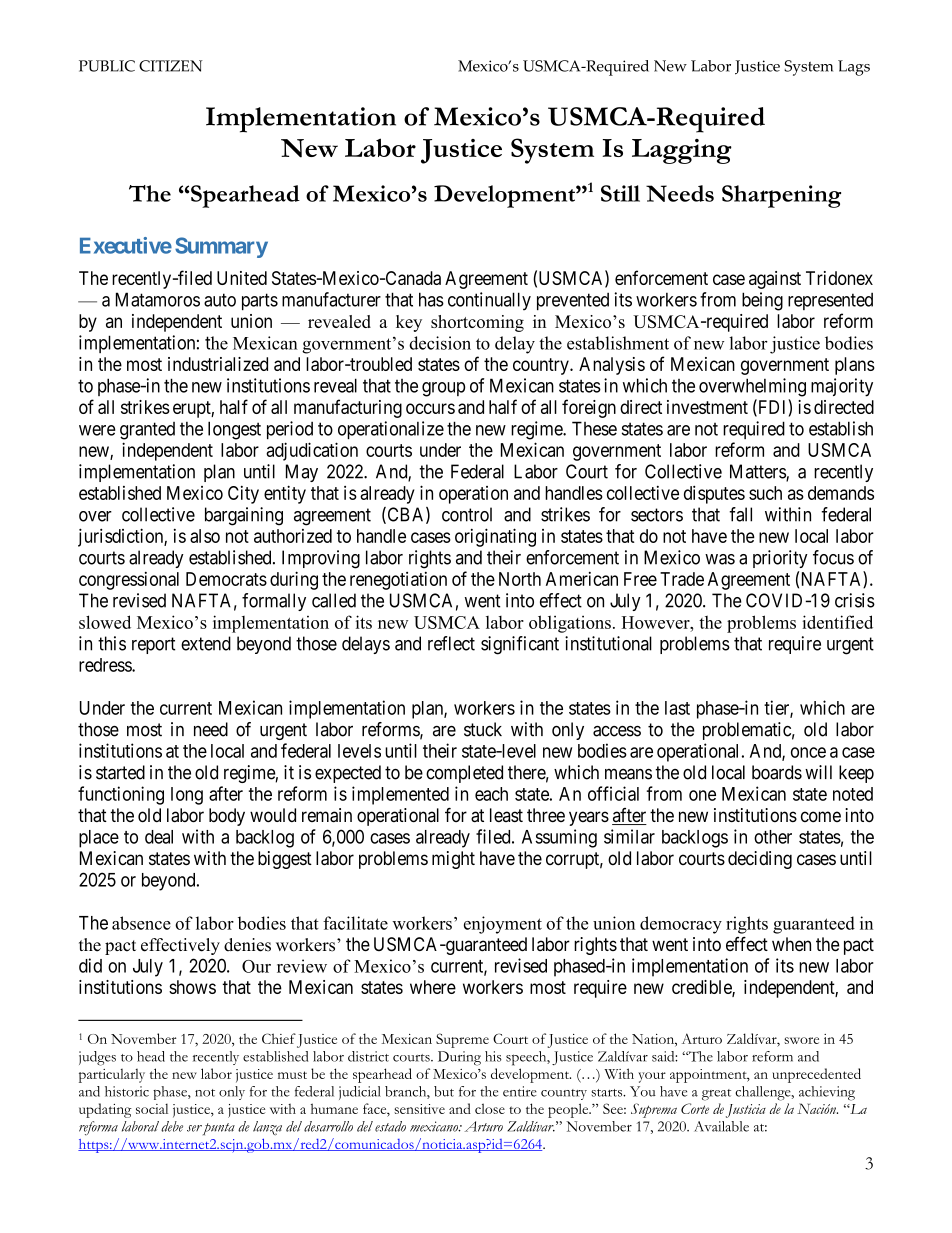 Image resolution: width=952 pixels, height=1233 pixels. I want to click on CITIZEN, so click(171, 66).
